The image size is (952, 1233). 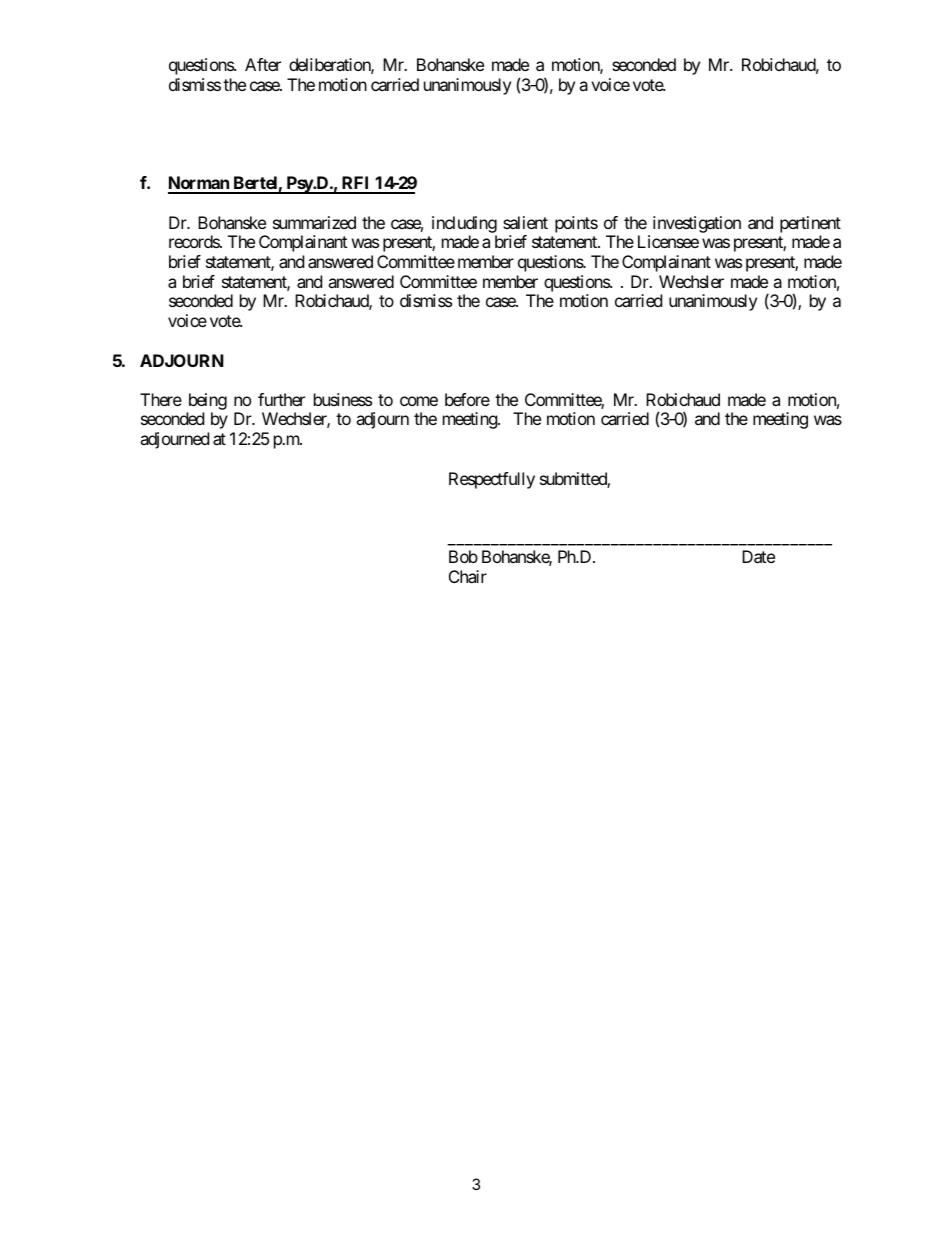 What do you see at coordinates (314, 222) in the page?
I see `summarized` at bounding box center [314, 222].
